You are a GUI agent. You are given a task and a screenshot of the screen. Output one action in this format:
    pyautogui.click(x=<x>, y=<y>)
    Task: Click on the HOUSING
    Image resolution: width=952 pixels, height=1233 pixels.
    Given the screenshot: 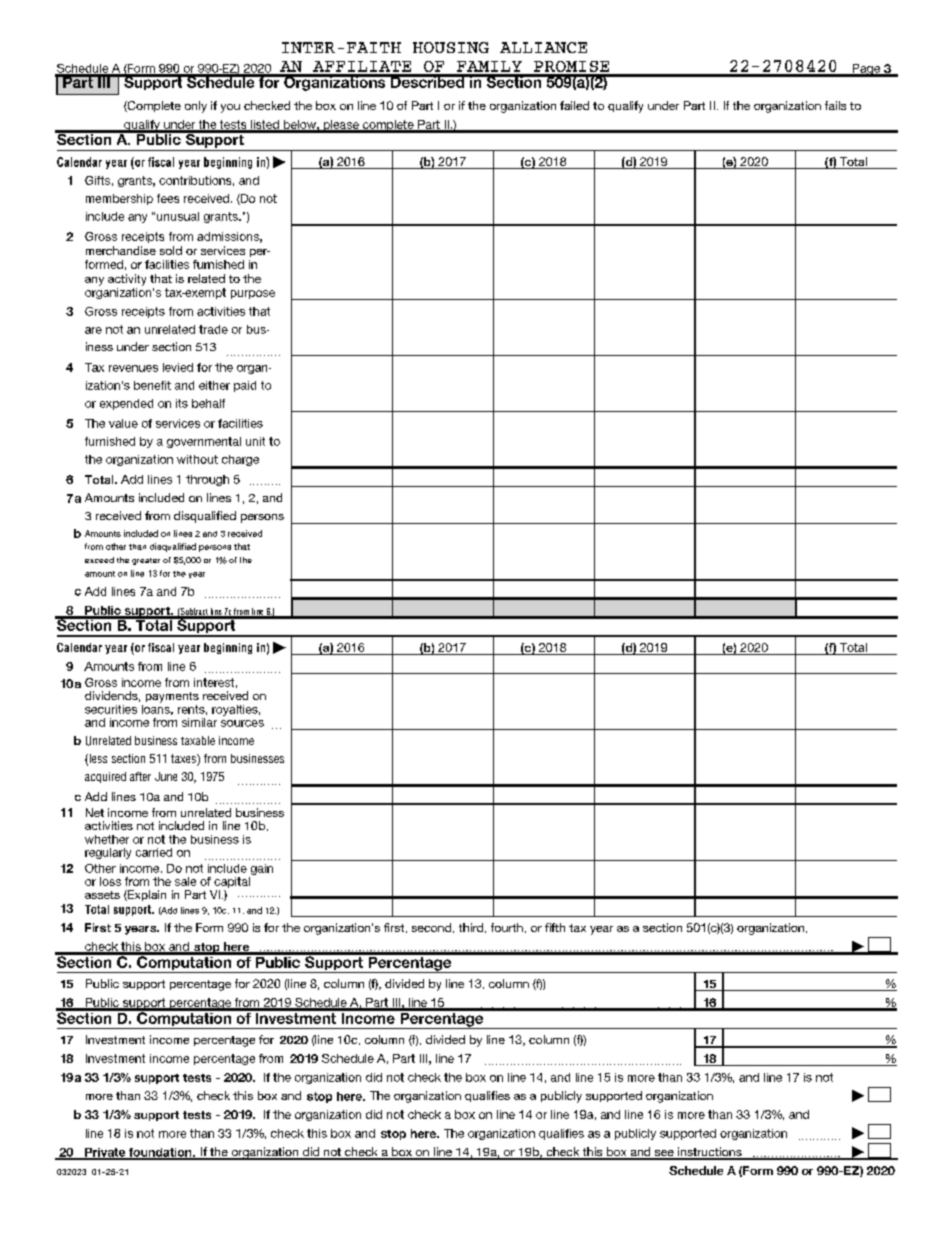 What is the action you would take?
    pyautogui.click(x=451, y=47)
